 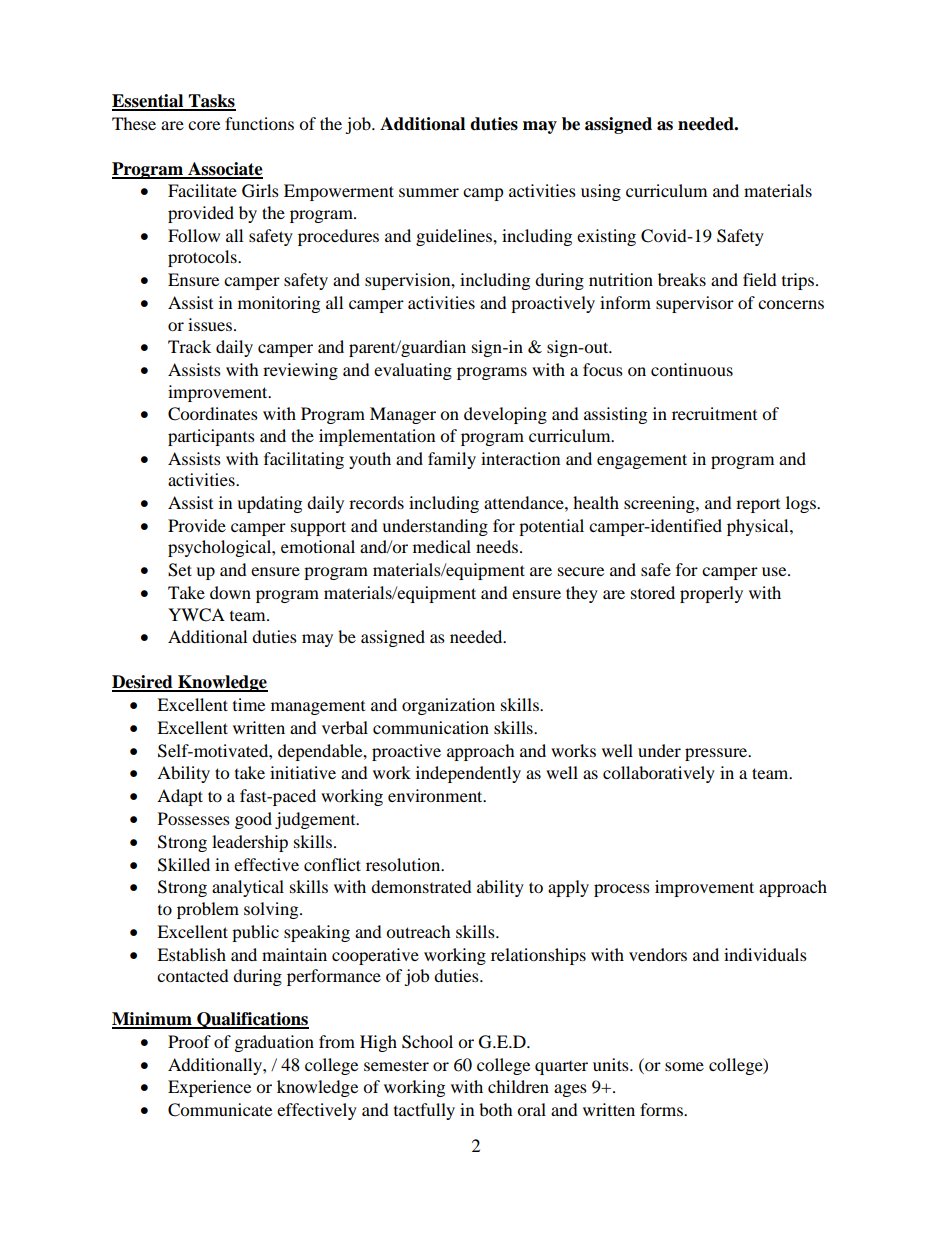 I want to click on Experience, so click(x=209, y=1088).
